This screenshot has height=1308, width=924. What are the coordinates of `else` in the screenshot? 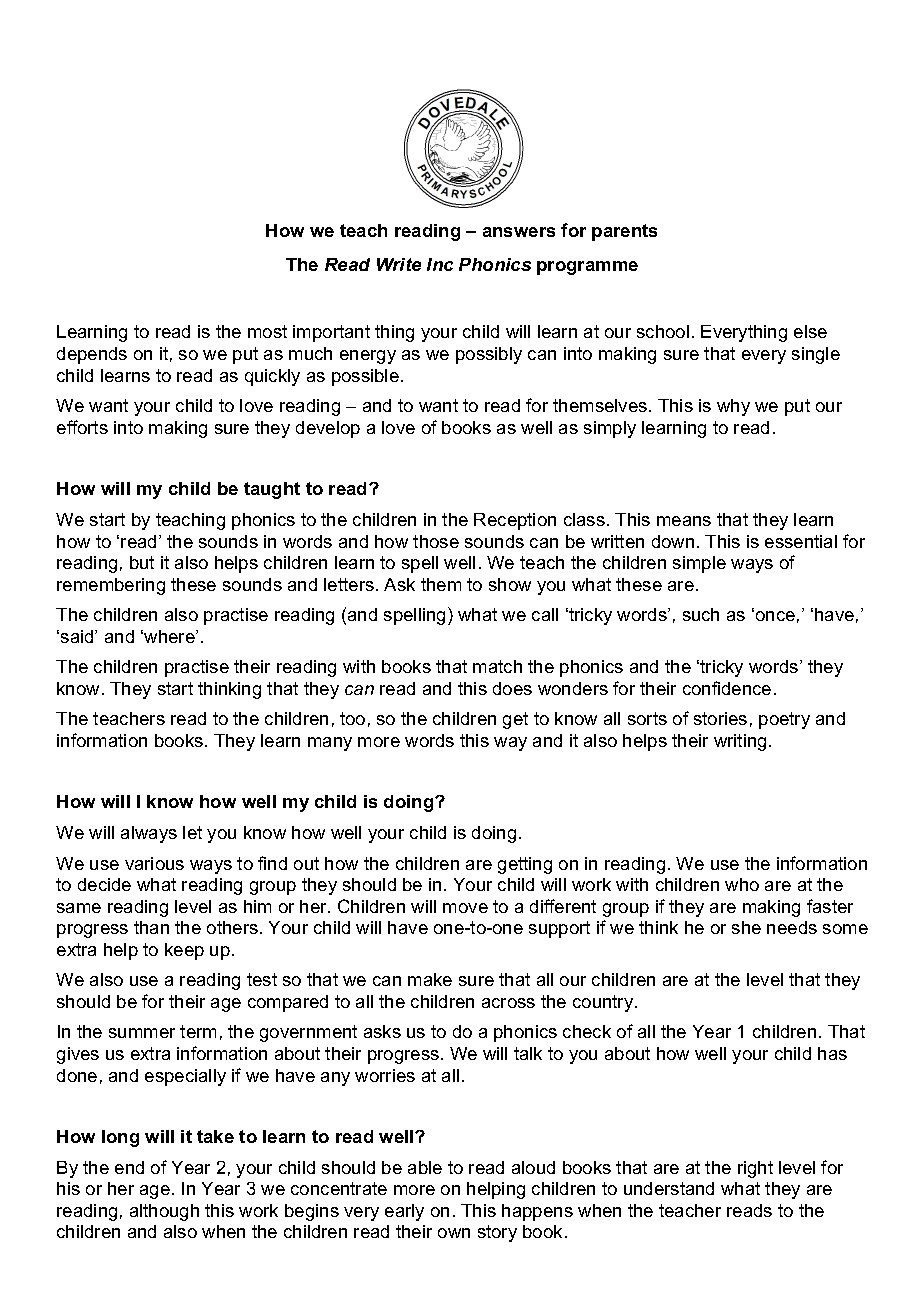 It's located at (810, 331).
